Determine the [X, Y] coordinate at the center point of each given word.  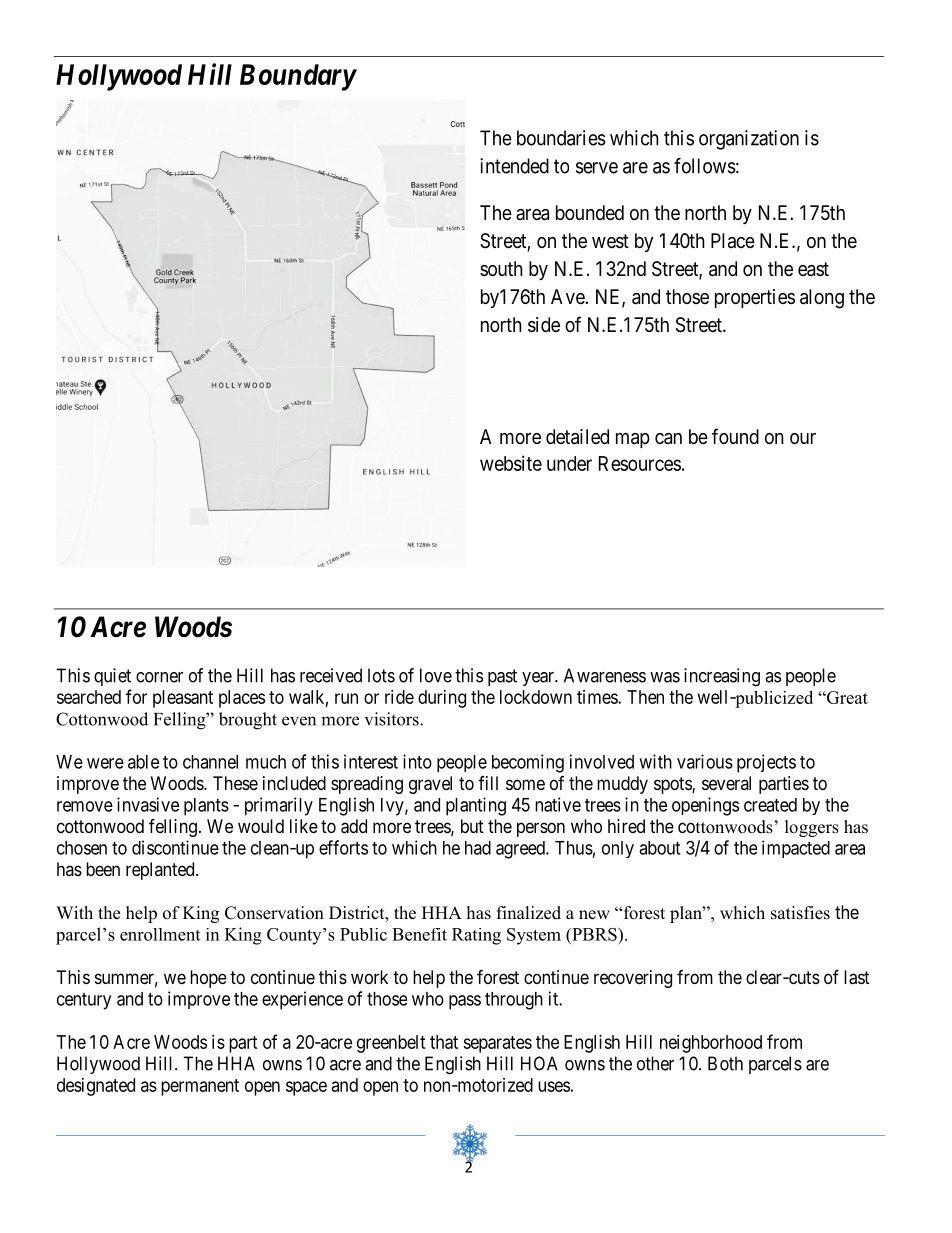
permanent [200, 1087]
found [735, 436]
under [569, 463]
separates [497, 1044]
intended [514, 166]
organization [749, 140]
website [511, 463]
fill [488, 783]
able [143, 762]
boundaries [561, 138]
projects [766, 763]
